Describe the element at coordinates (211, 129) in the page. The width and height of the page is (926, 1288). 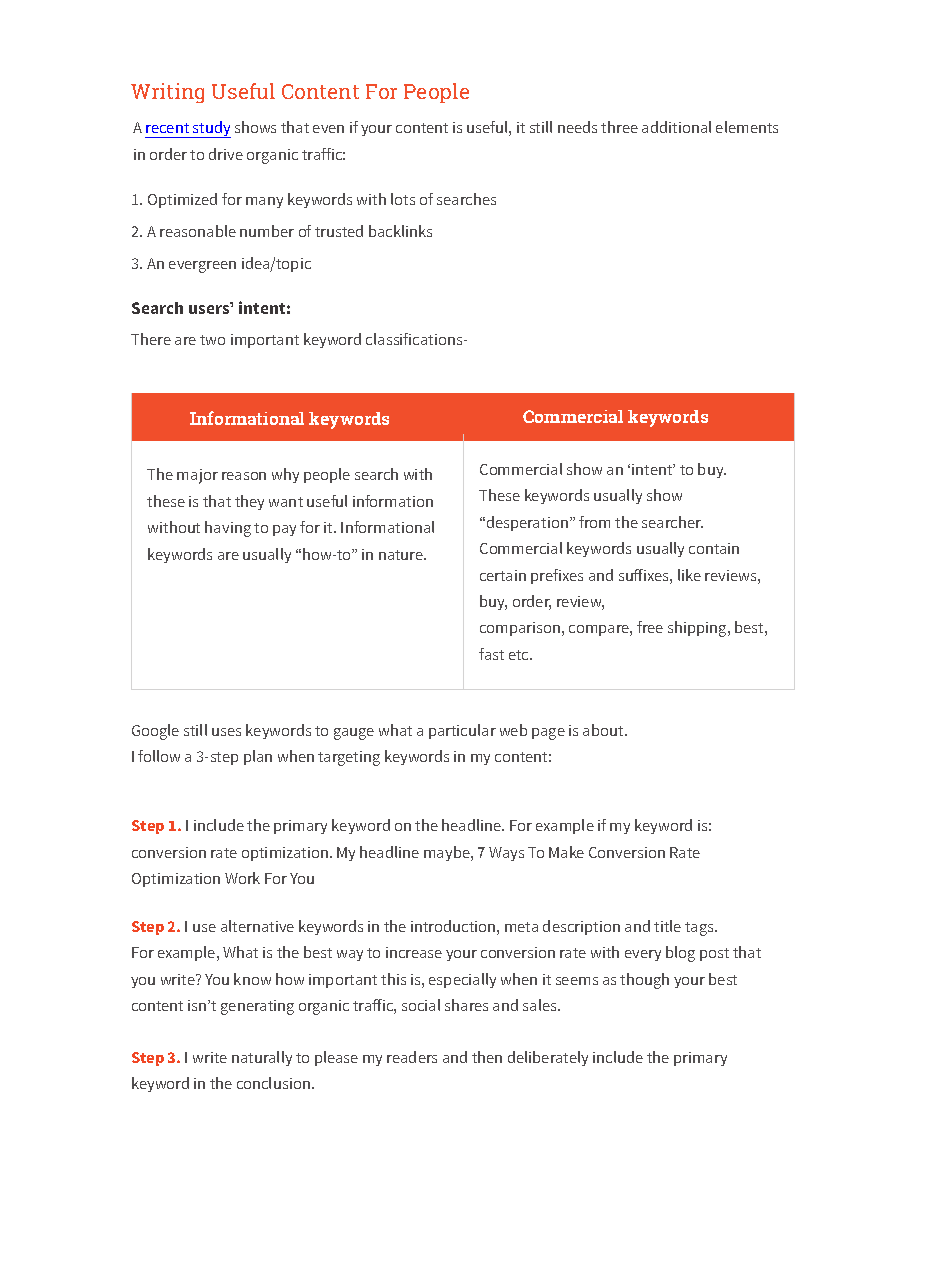
I see `study` at that location.
